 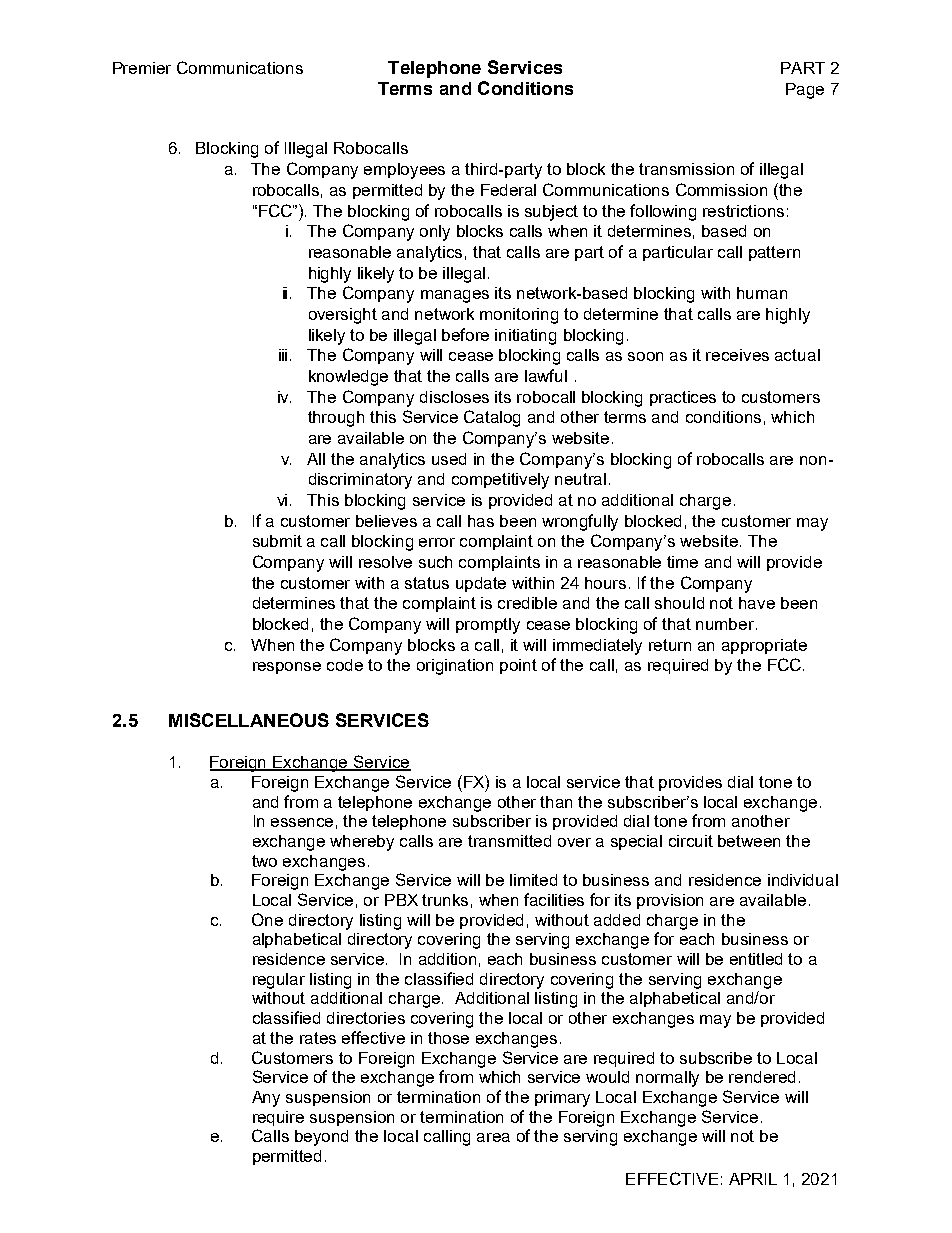 I want to click on promptly, so click(x=488, y=626).
